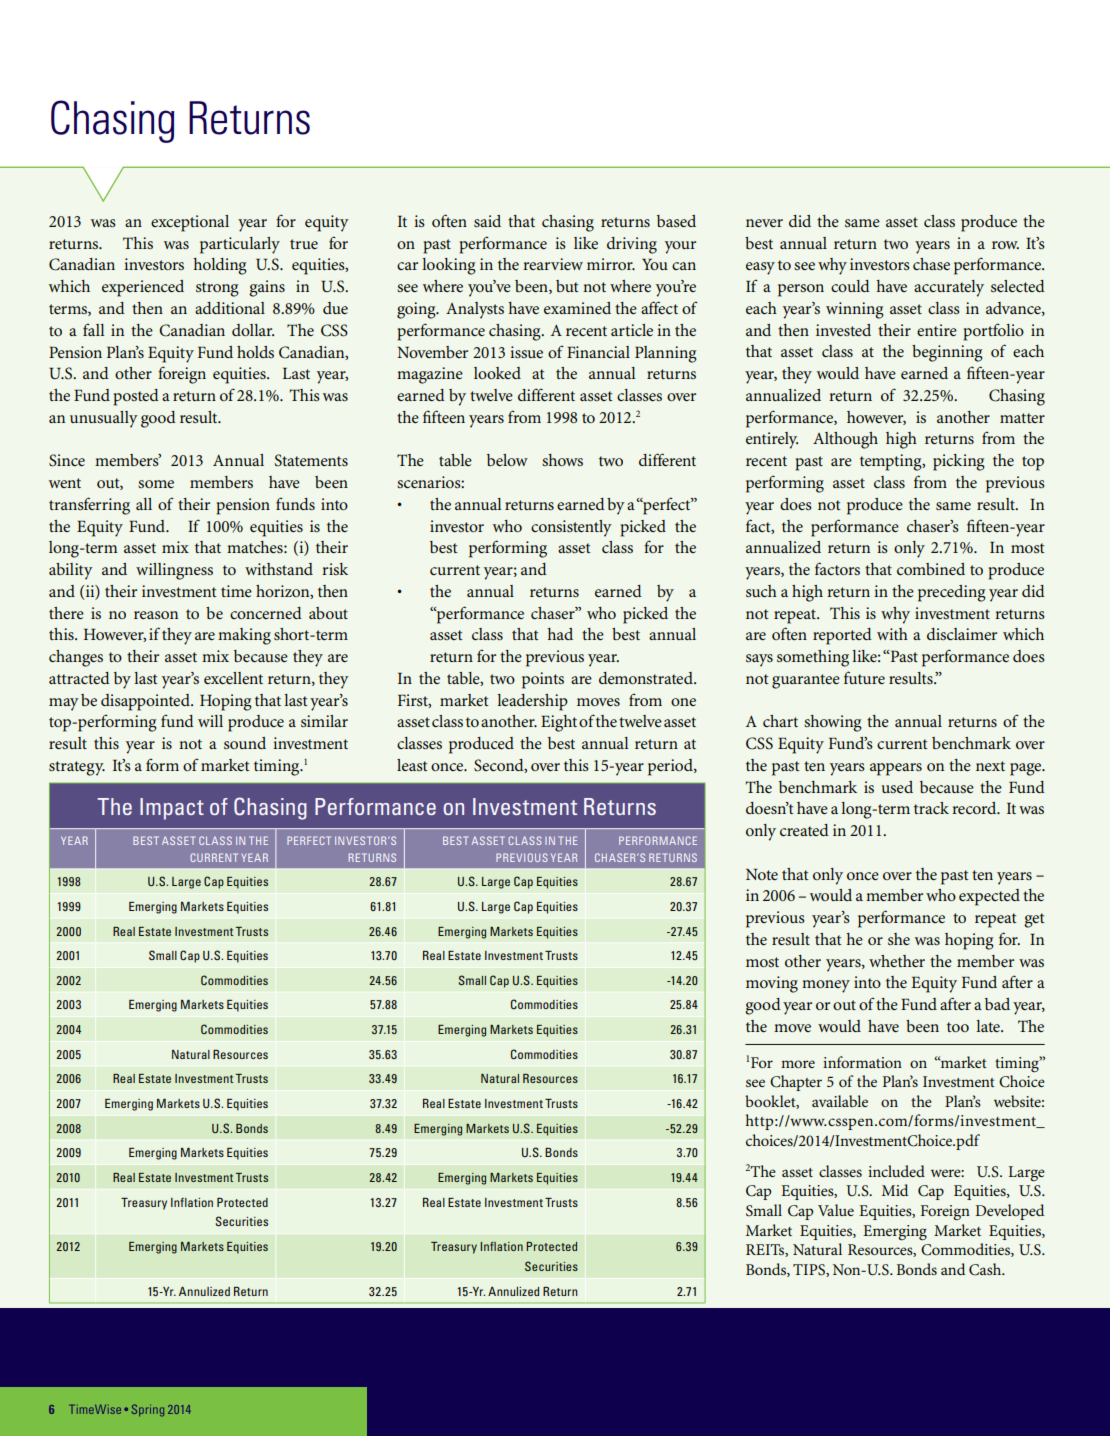 The image size is (1110, 1436). Describe the element at coordinates (931, 808) in the document. I see `track` at that location.
